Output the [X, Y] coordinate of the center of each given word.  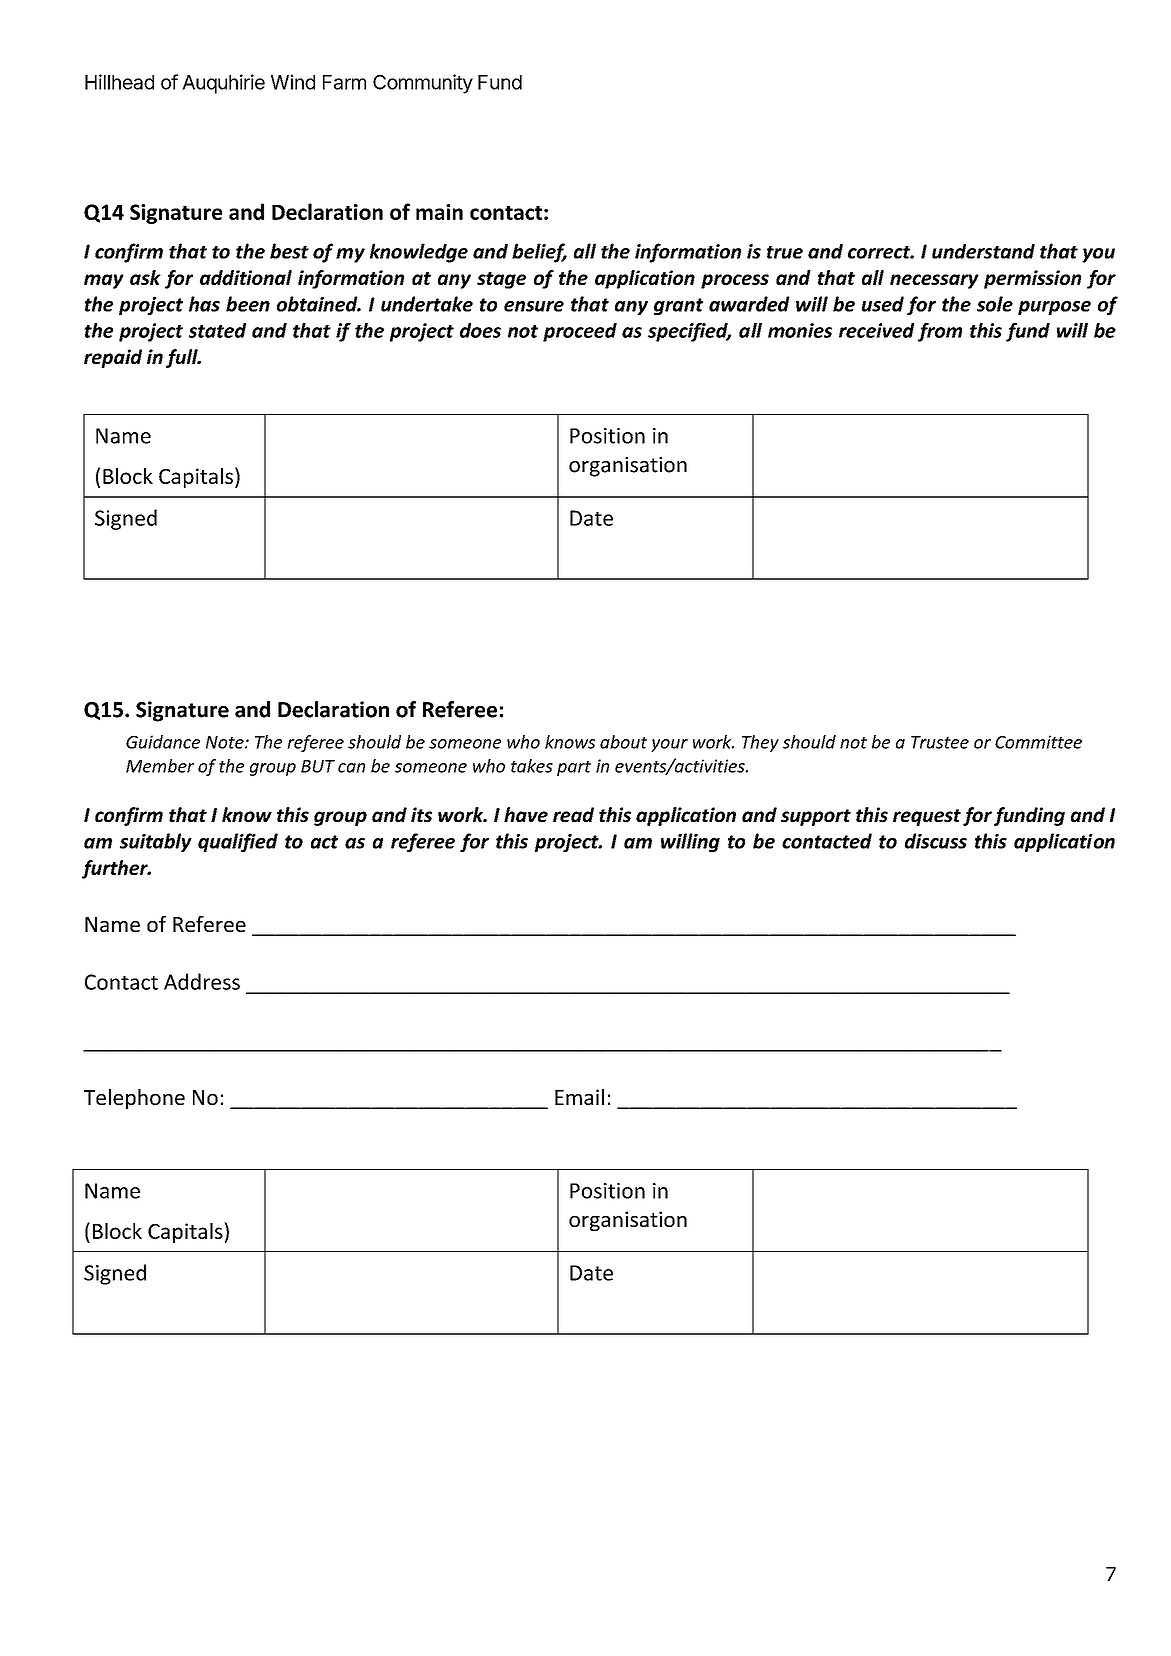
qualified [238, 842]
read [573, 814]
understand [983, 251]
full [183, 358]
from [940, 332]
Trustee [940, 742]
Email [579, 1097]
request [927, 817]
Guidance [163, 742]
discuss [936, 841]
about [623, 742]
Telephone [134, 1099]
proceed [580, 332]
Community [423, 84]
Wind [293, 82]
